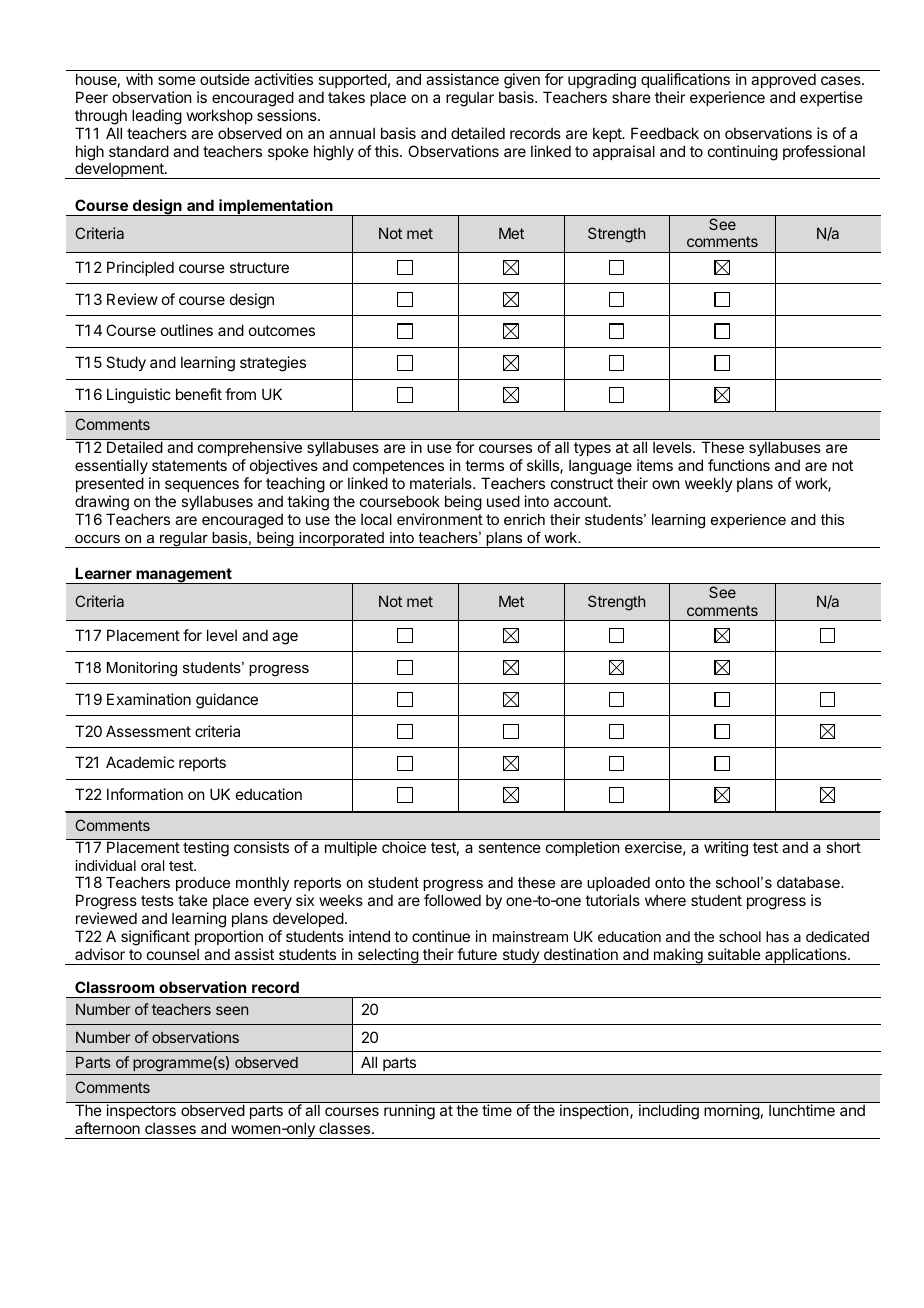 This page has width=924, height=1308. What do you see at coordinates (509, 847) in the page?
I see `sentence` at bounding box center [509, 847].
